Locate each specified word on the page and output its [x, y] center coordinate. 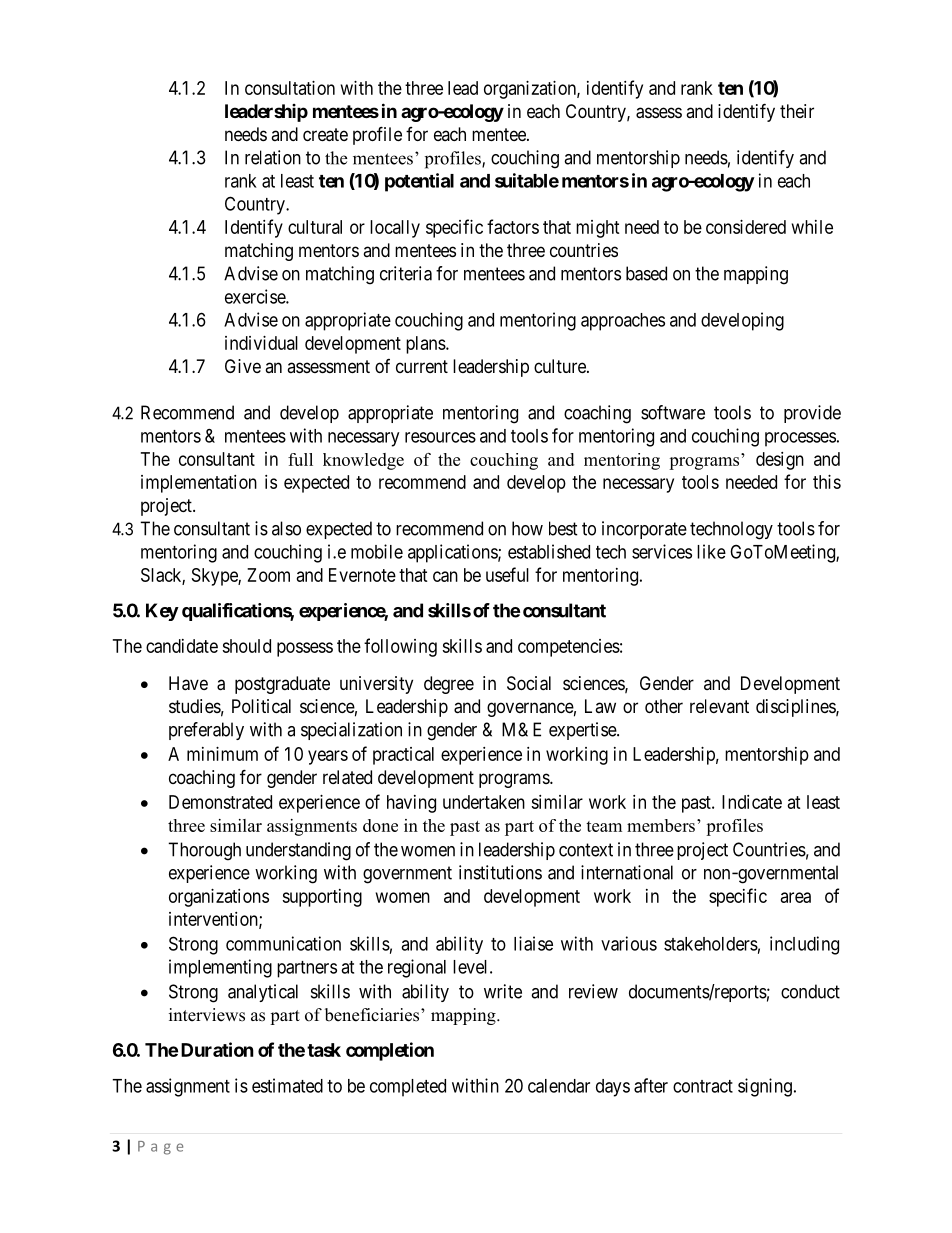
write [503, 991]
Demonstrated [220, 802]
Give [243, 366]
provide [812, 414]
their [797, 111]
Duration [217, 1049]
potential [419, 182]
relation [273, 157]
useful [507, 574]
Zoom [268, 575]
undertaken [484, 802]
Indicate [752, 802]
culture [561, 366]
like [711, 551]
